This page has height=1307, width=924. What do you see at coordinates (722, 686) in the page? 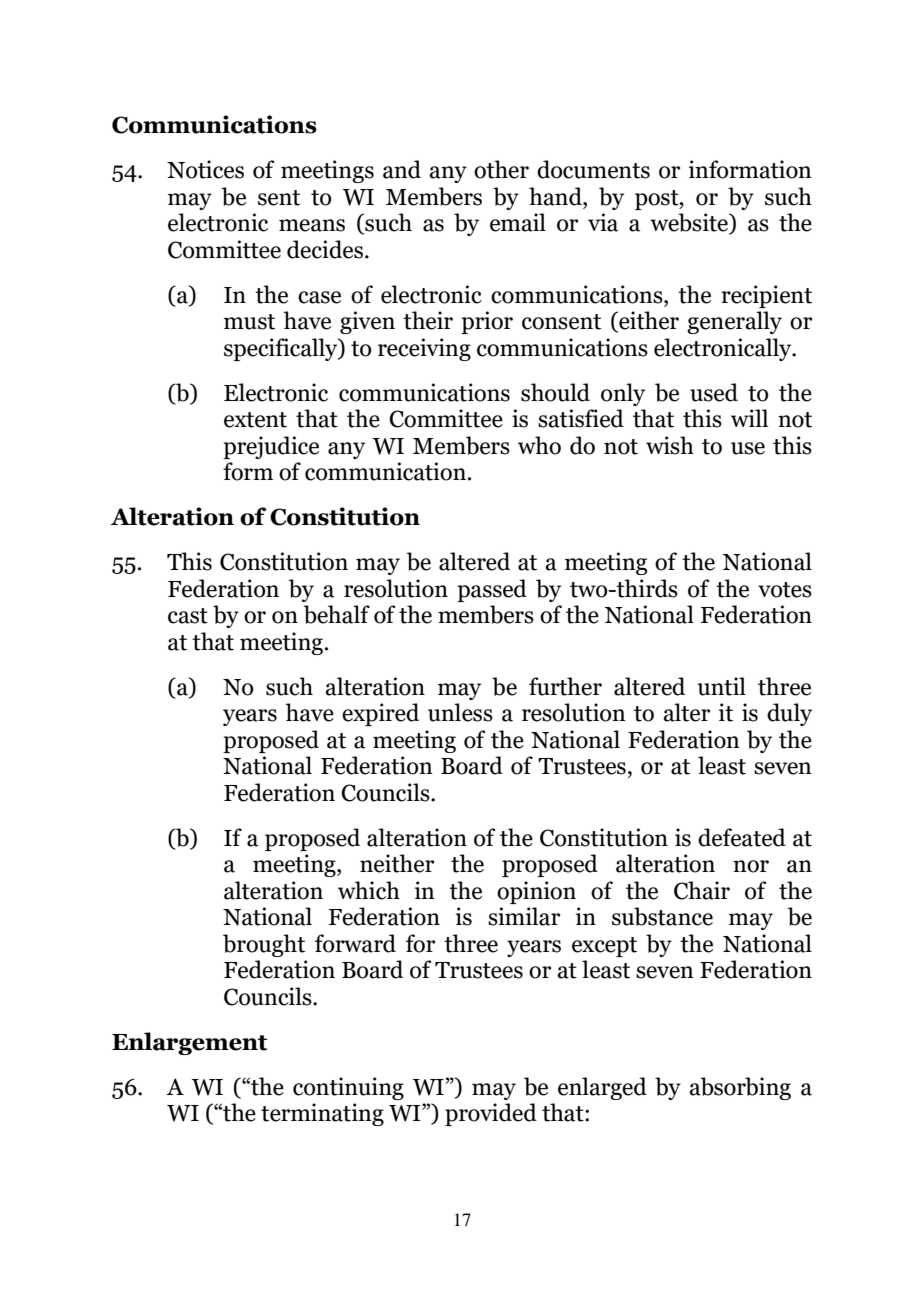
I see `until` at bounding box center [722, 686].
